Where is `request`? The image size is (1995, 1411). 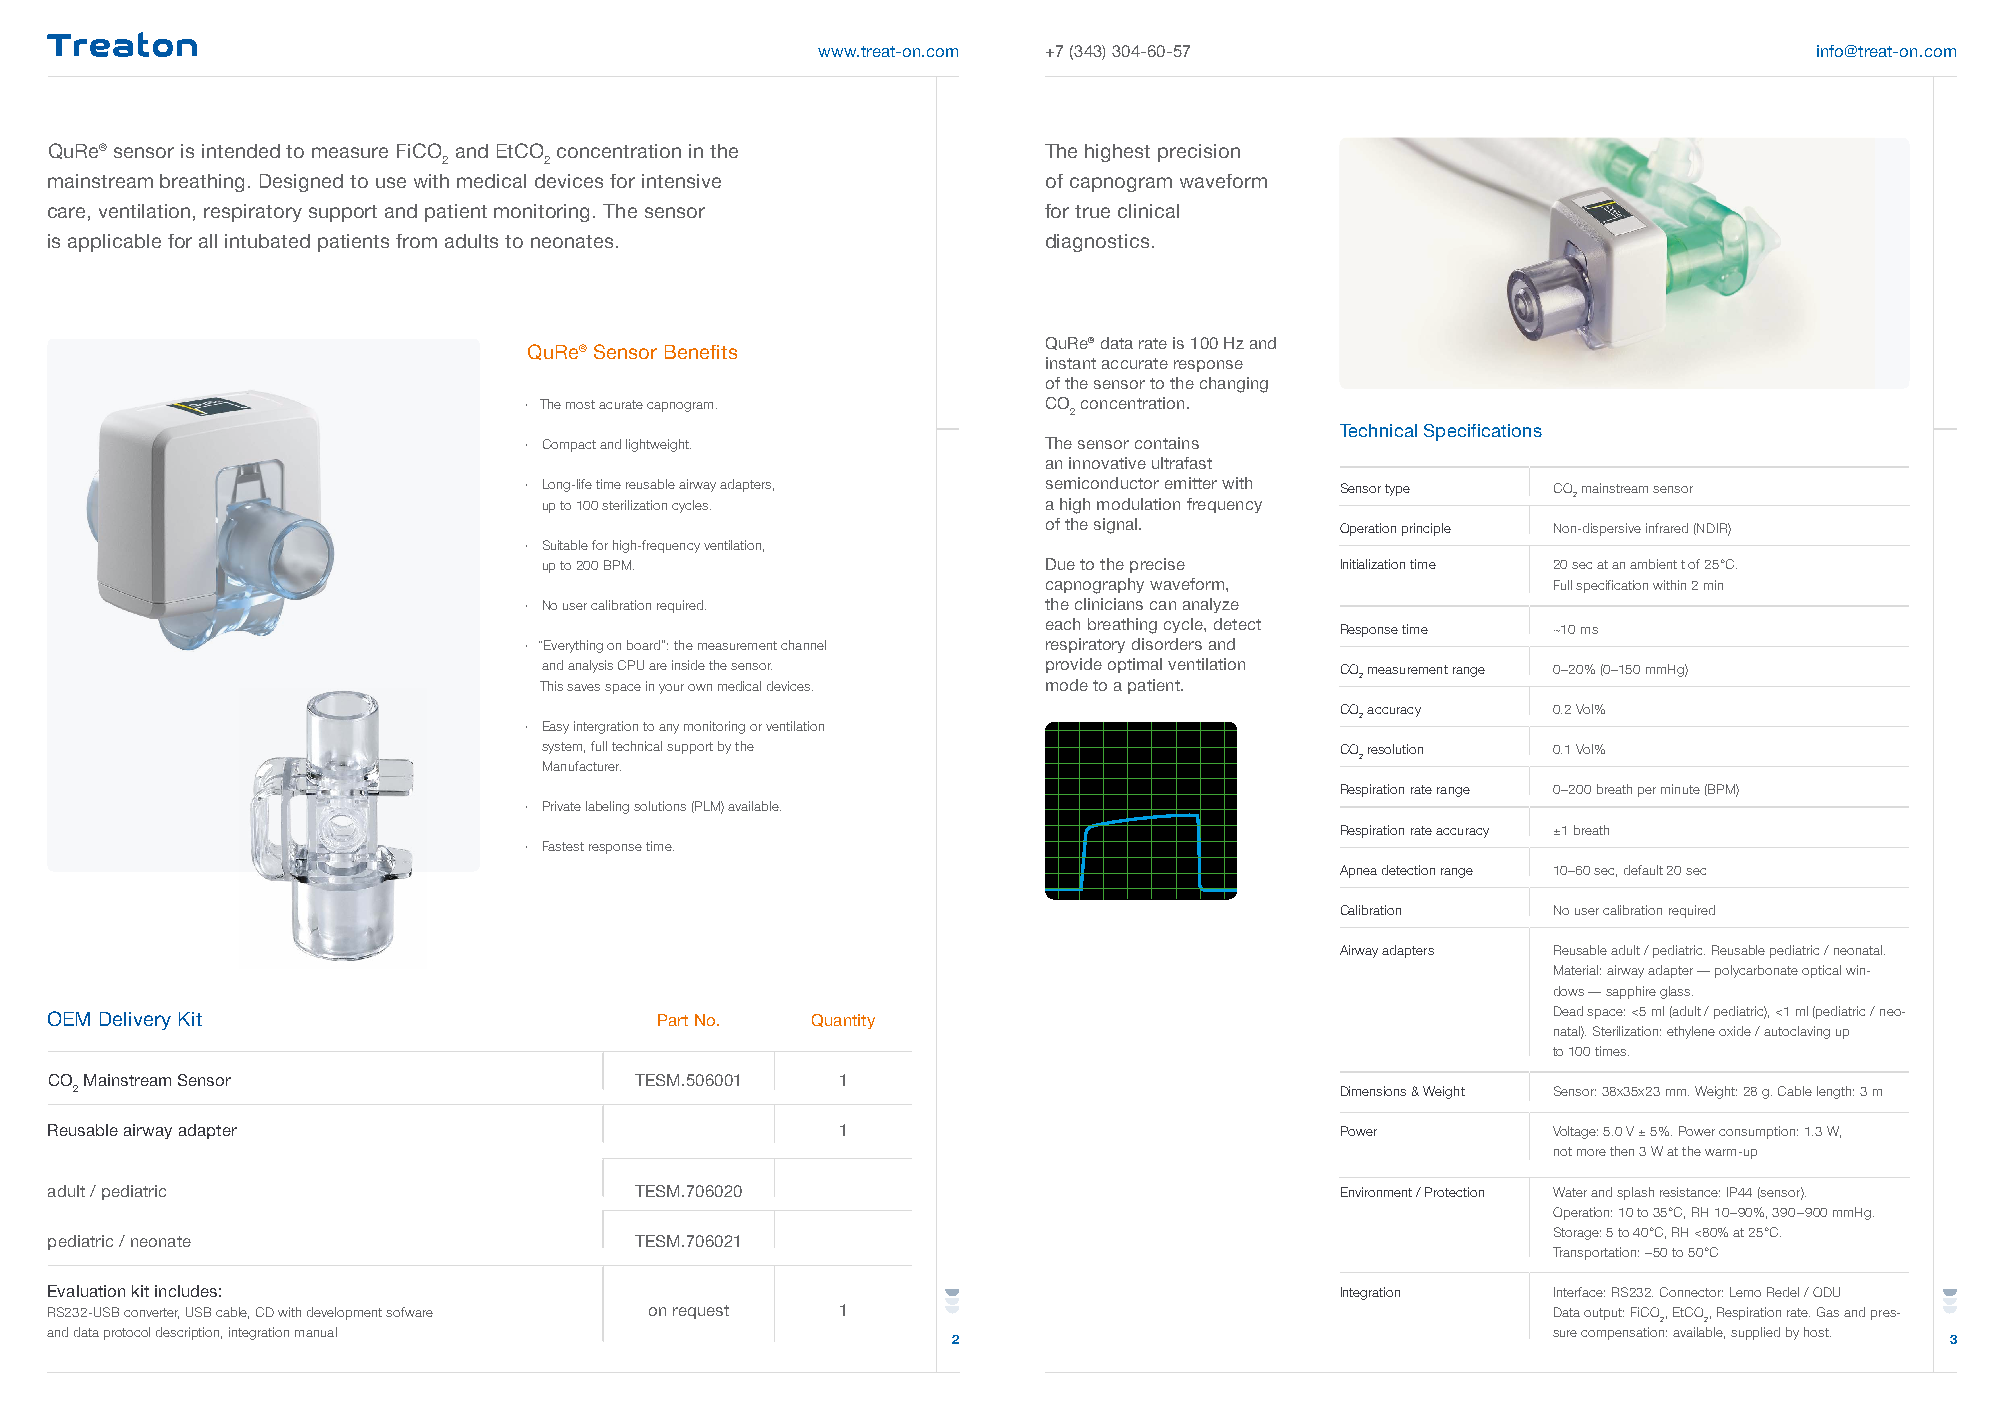 request is located at coordinates (701, 1312).
